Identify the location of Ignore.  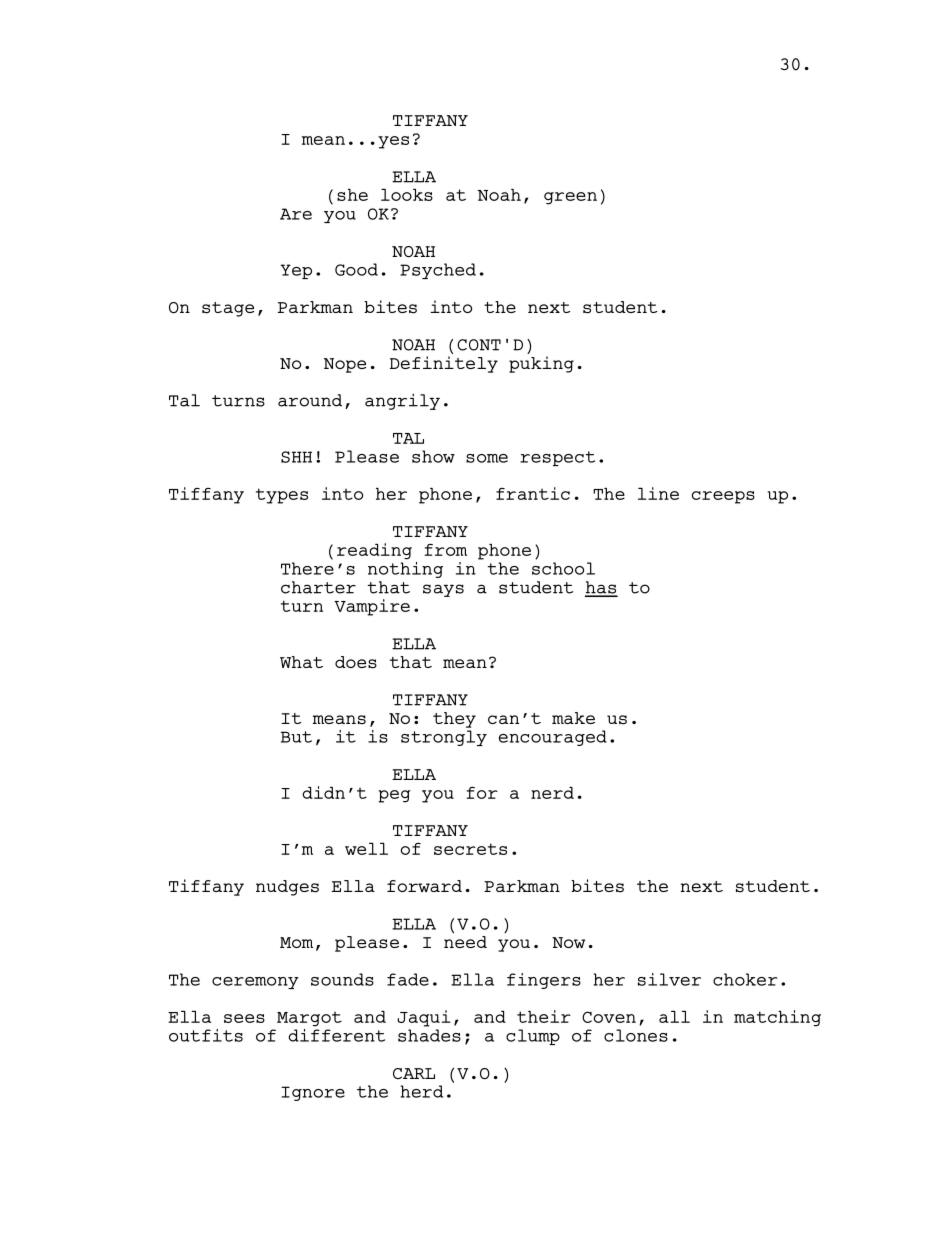
(313, 1093).
